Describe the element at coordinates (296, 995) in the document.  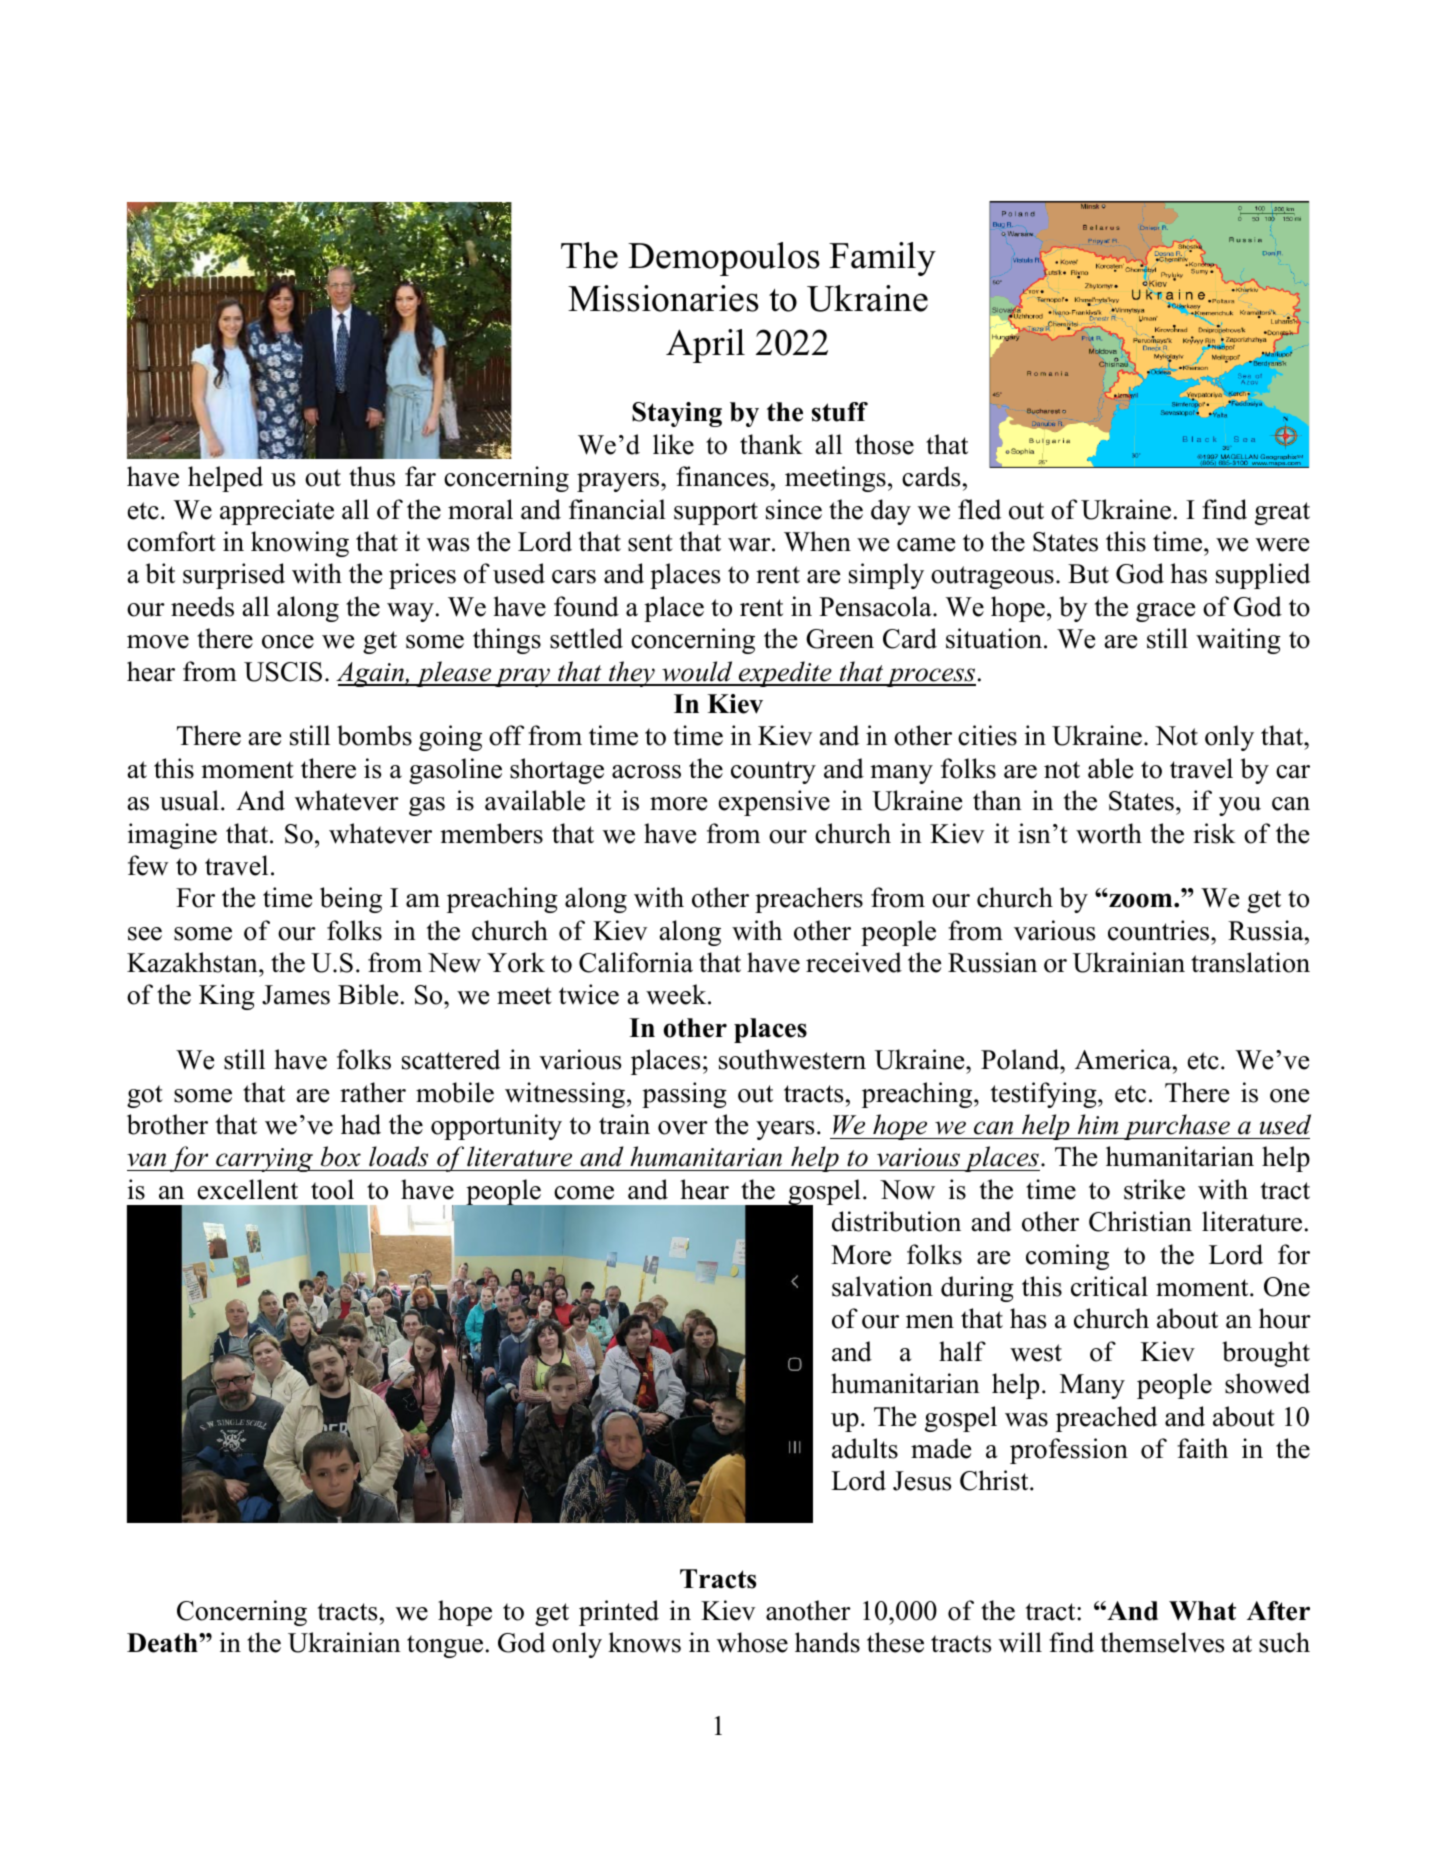
I see `James` at that location.
